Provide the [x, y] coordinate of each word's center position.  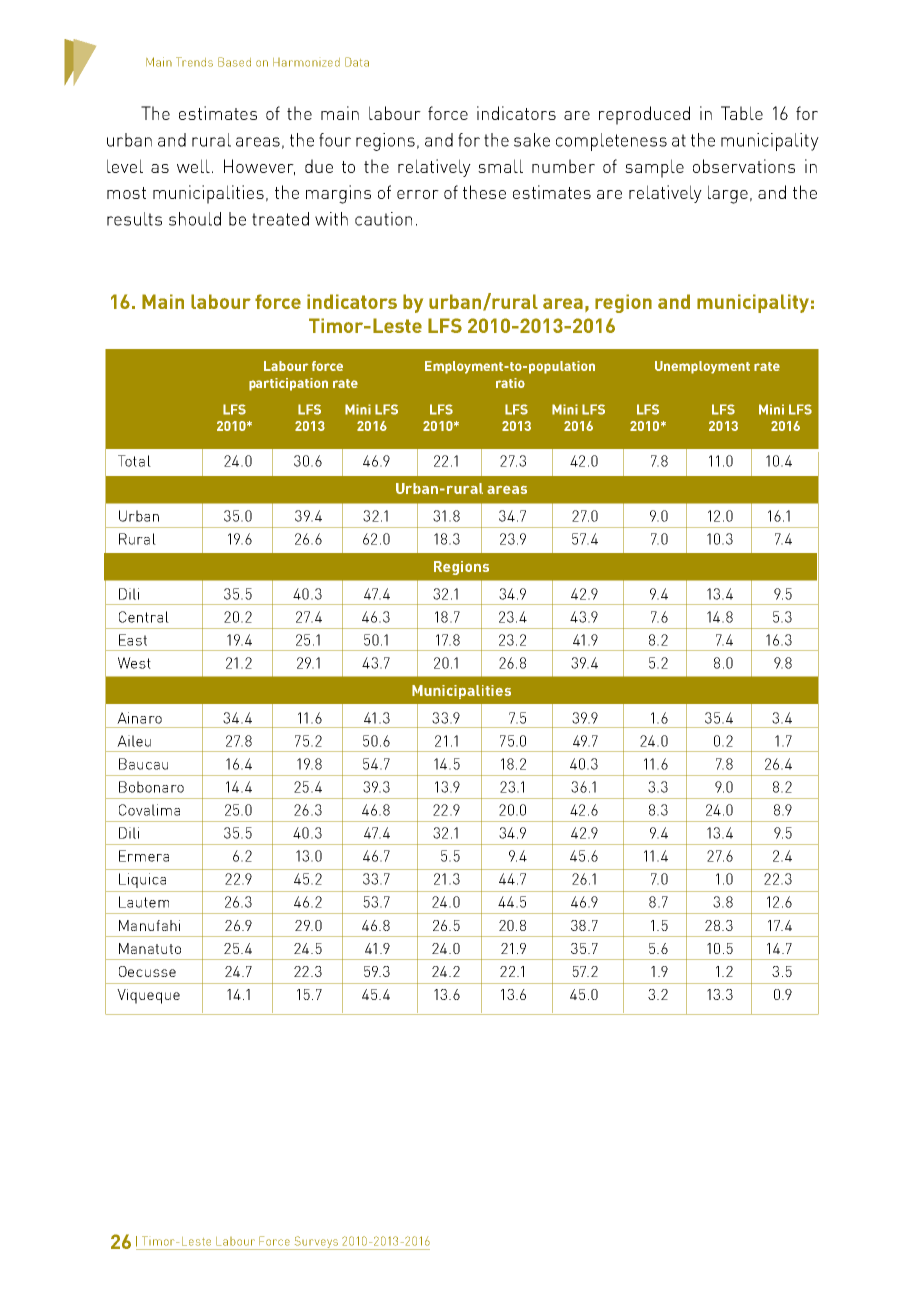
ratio [510, 383]
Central [144, 617]
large [728, 194]
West [134, 663]
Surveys [316, 1243]
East [133, 640]
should [195, 219]
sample [654, 168]
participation [288, 384]
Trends [194, 62]
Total [134, 461]
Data [357, 62]
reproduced [644, 115]
